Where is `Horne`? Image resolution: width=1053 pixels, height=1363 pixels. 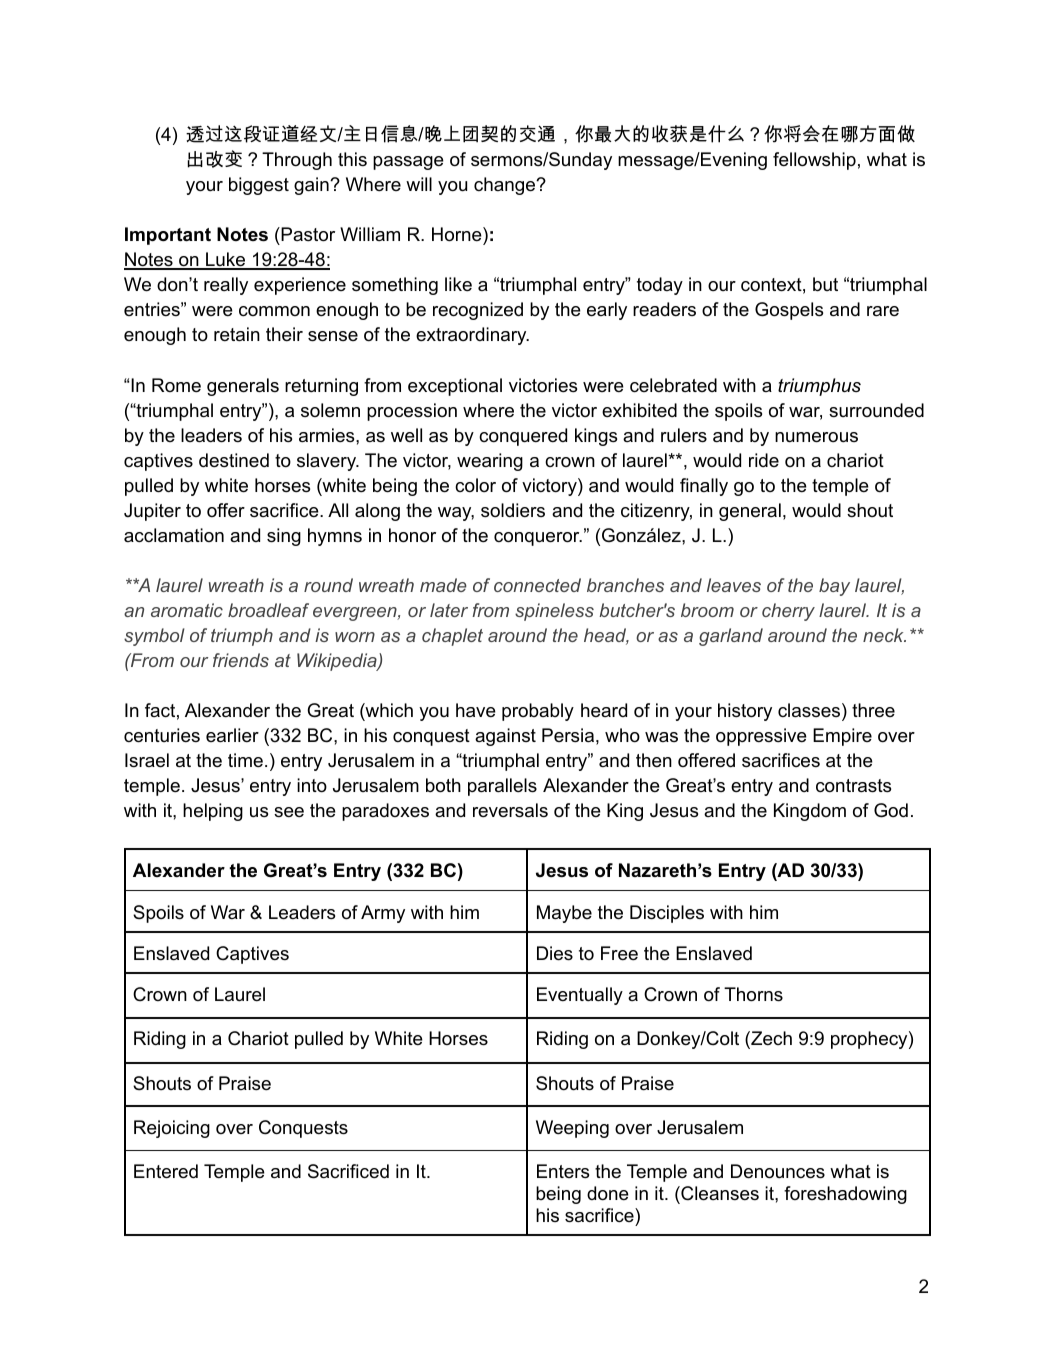 Horne is located at coordinates (458, 234).
